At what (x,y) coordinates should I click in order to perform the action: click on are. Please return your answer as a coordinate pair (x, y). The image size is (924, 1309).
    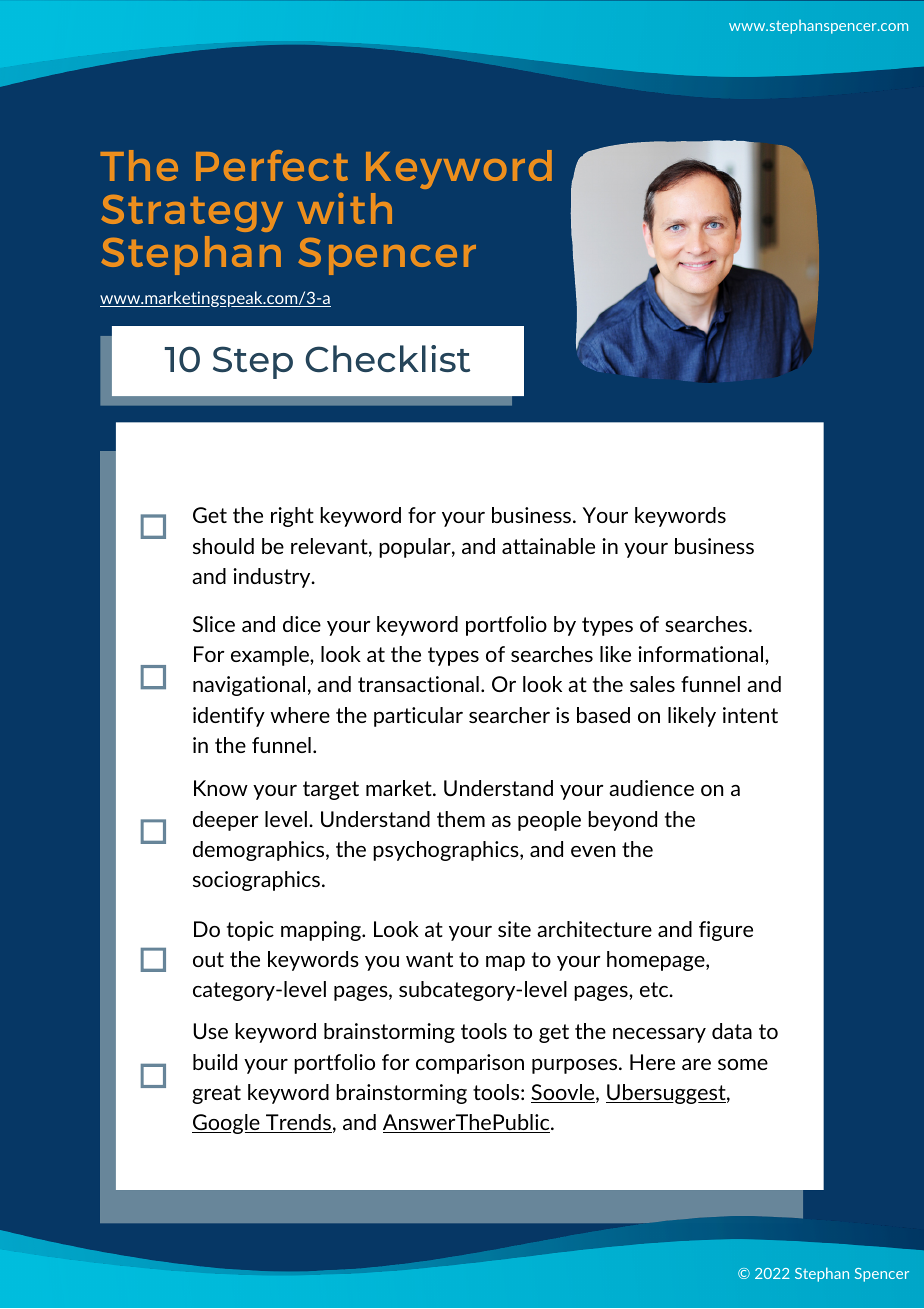
    Looking at the image, I should click on (696, 1064).
